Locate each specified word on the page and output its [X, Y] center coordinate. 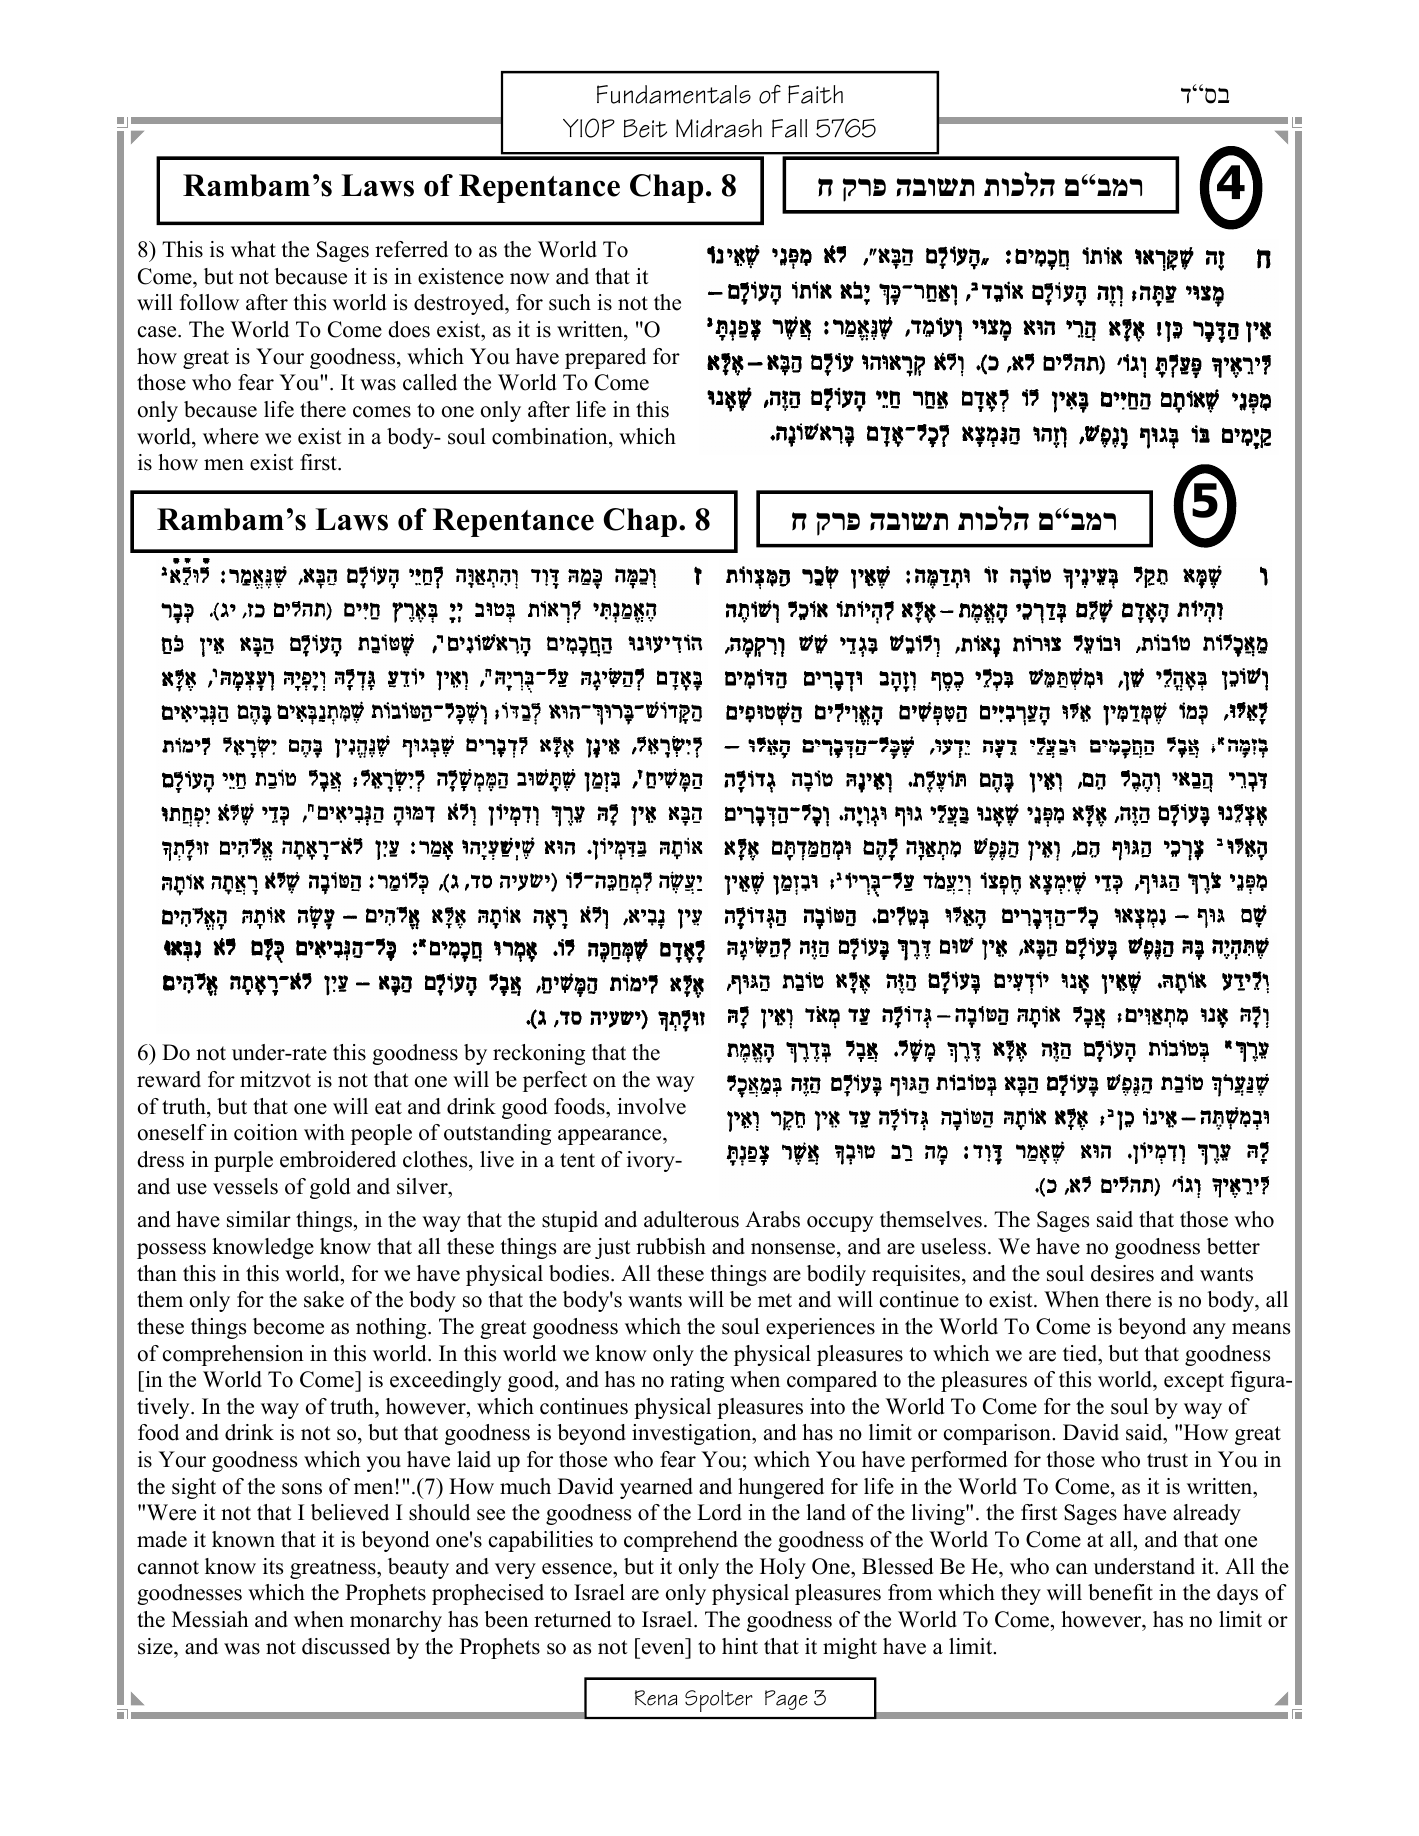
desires [1122, 1273]
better [1233, 1246]
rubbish [671, 1246]
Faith [815, 94]
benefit [1120, 1592]
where [231, 436]
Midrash [719, 128]
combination [551, 436]
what [253, 249]
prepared [605, 358]
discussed [346, 1646]
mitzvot [275, 1079]
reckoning [539, 1054]
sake [324, 1299]
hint [740, 1646]
